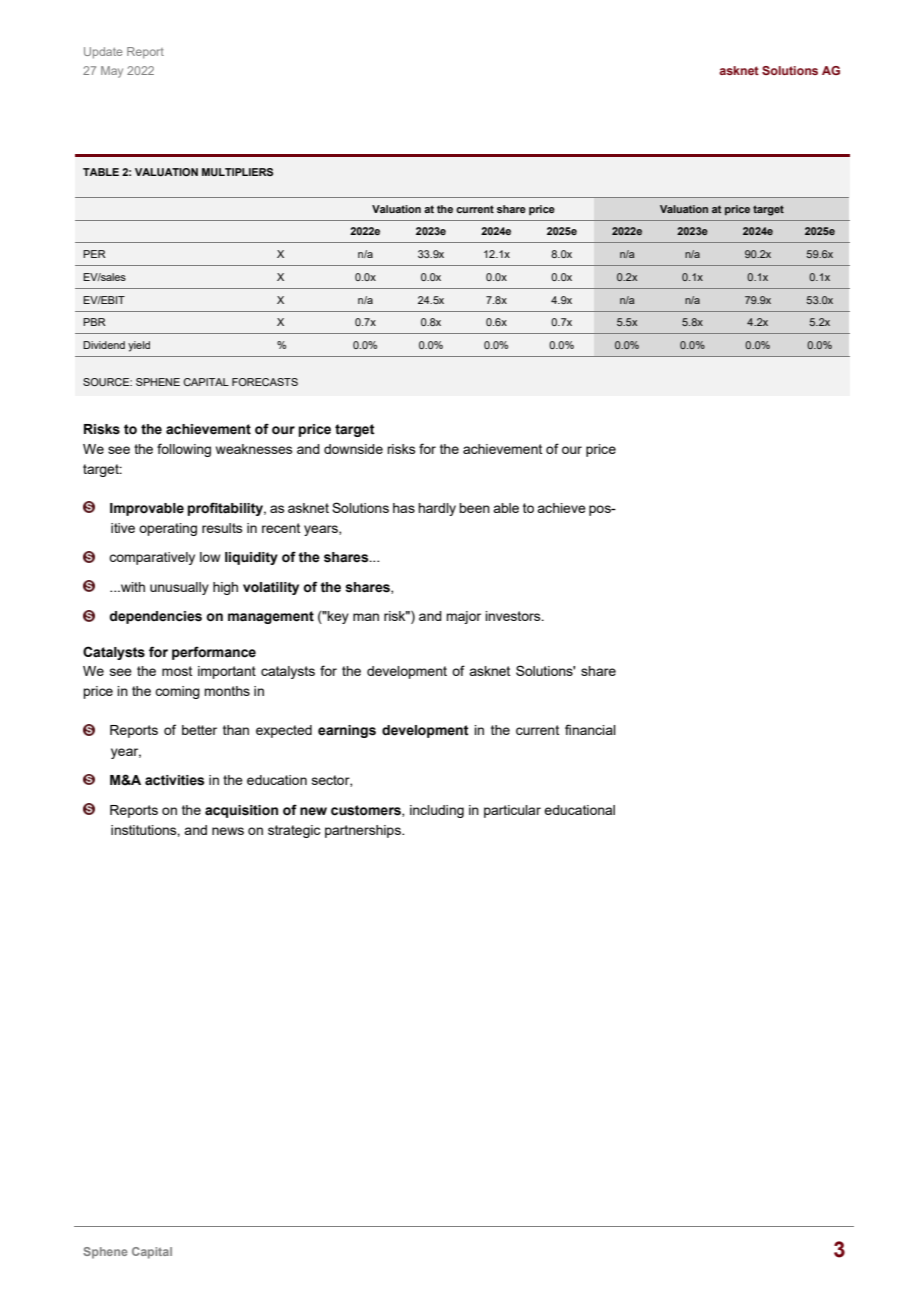 Image resolution: width=924 pixels, height=1308 pixels. I want to click on Update, so click(103, 53).
